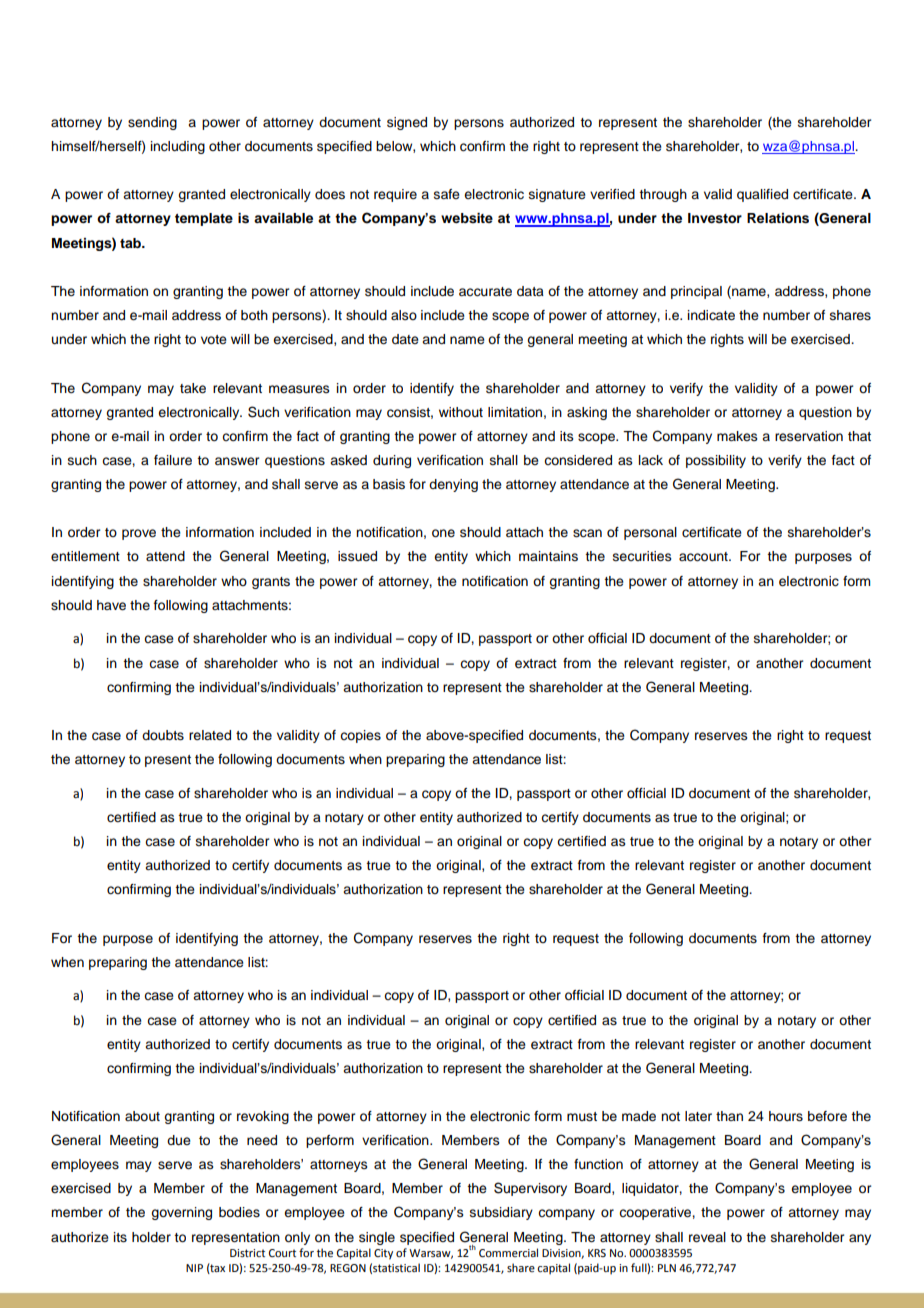  Describe the element at coordinates (762, 195) in the image. I see `qualified` at that location.
